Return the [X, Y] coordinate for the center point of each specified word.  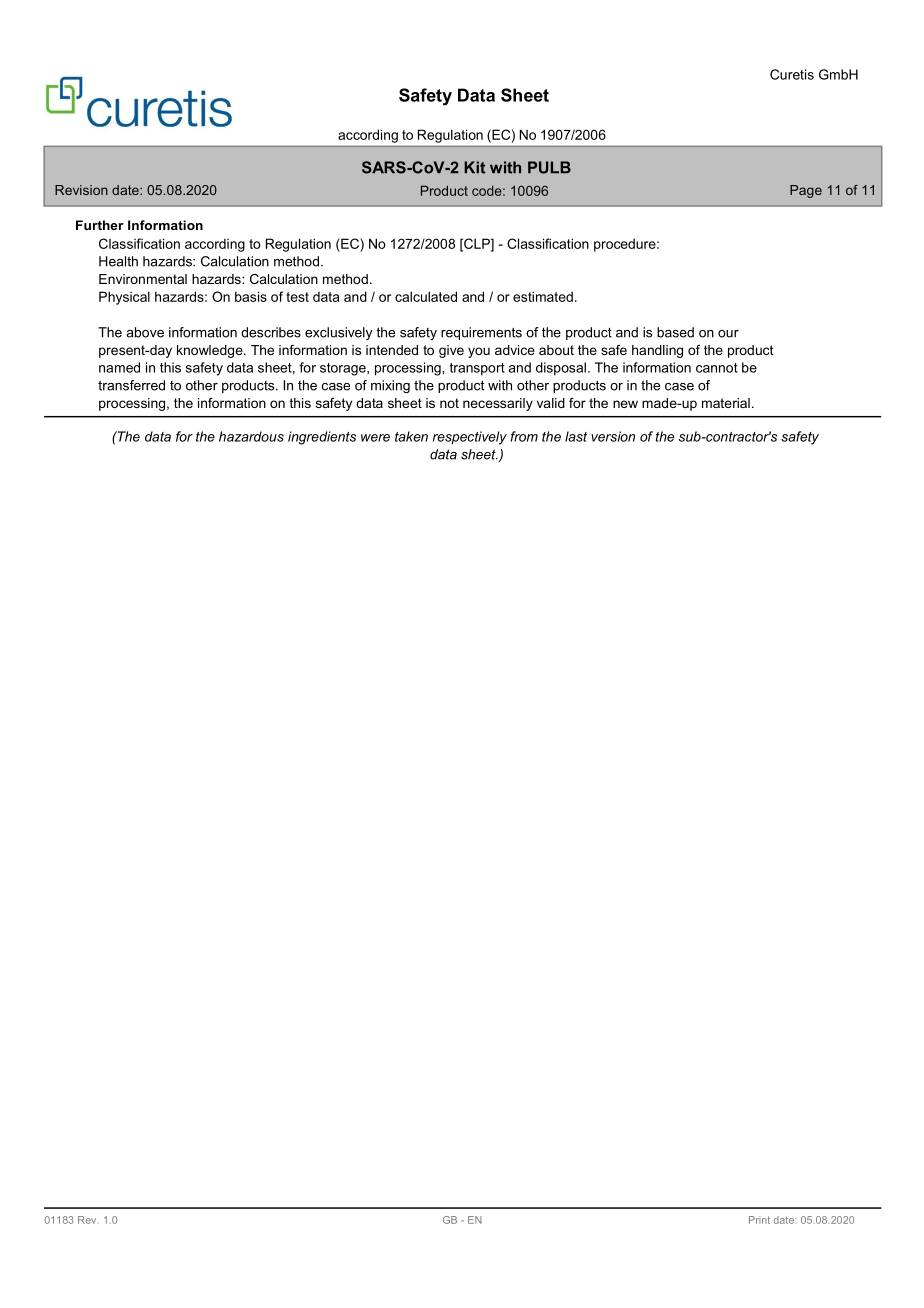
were [375, 438]
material [726, 403]
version [613, 436]
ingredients [322, 438]
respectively [470, 438]
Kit [474, 167]
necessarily [498, 404]
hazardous [251, 436]
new [625, 404]
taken [411, 436]
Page [806, 191]
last [576, 436]
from [524, 436]
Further [100, 225]
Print [759, 1220]
